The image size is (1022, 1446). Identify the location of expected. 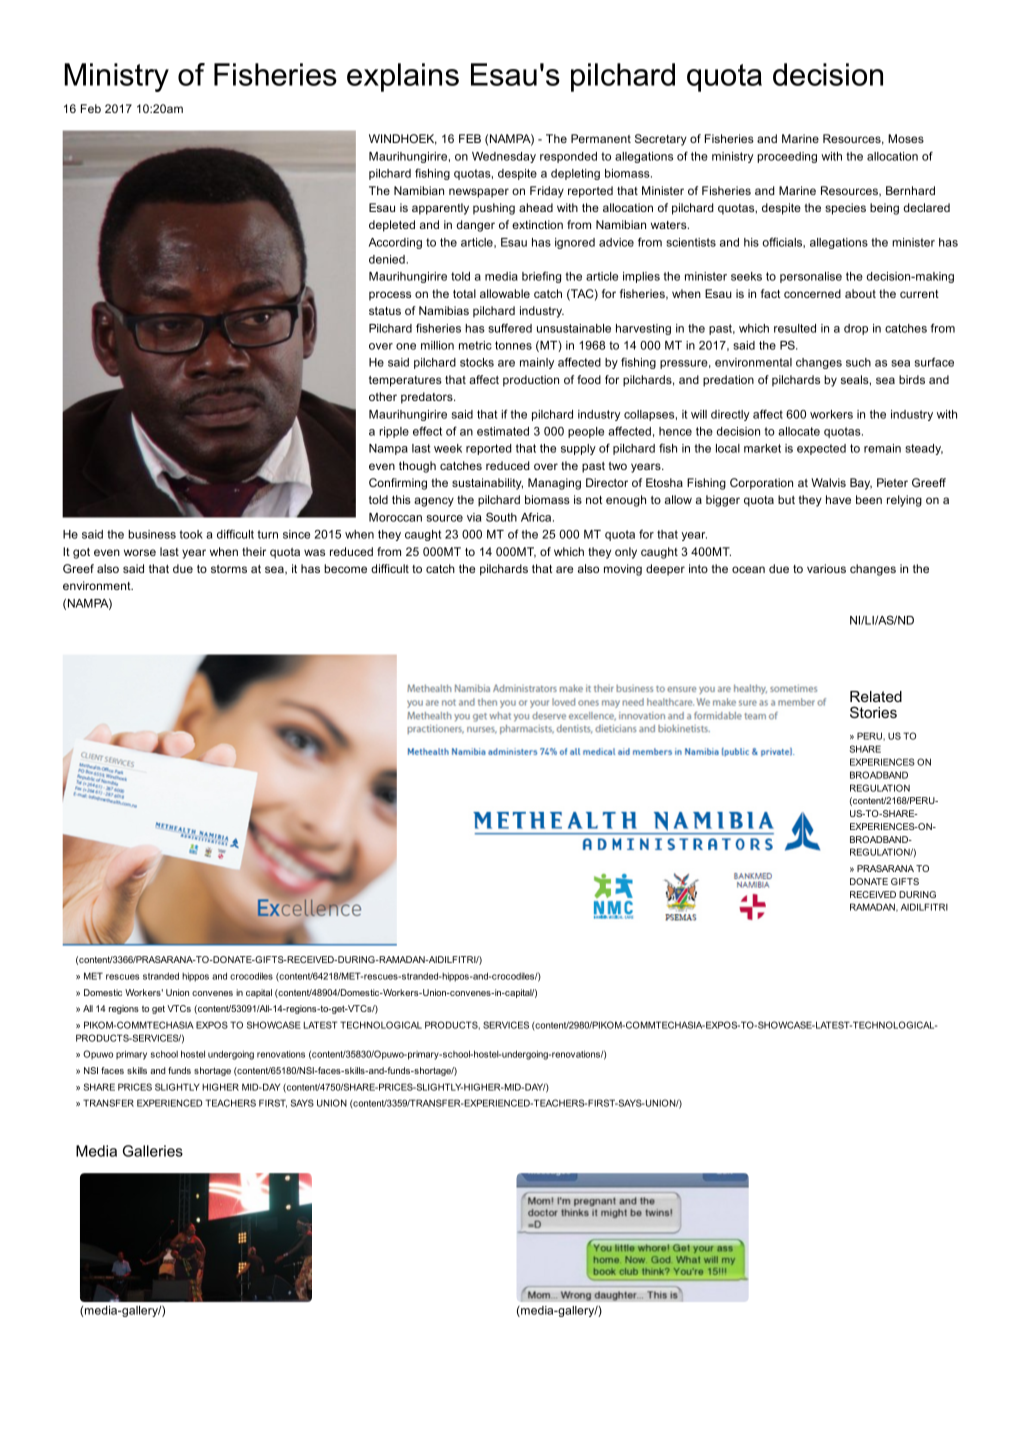
(821, 449).
